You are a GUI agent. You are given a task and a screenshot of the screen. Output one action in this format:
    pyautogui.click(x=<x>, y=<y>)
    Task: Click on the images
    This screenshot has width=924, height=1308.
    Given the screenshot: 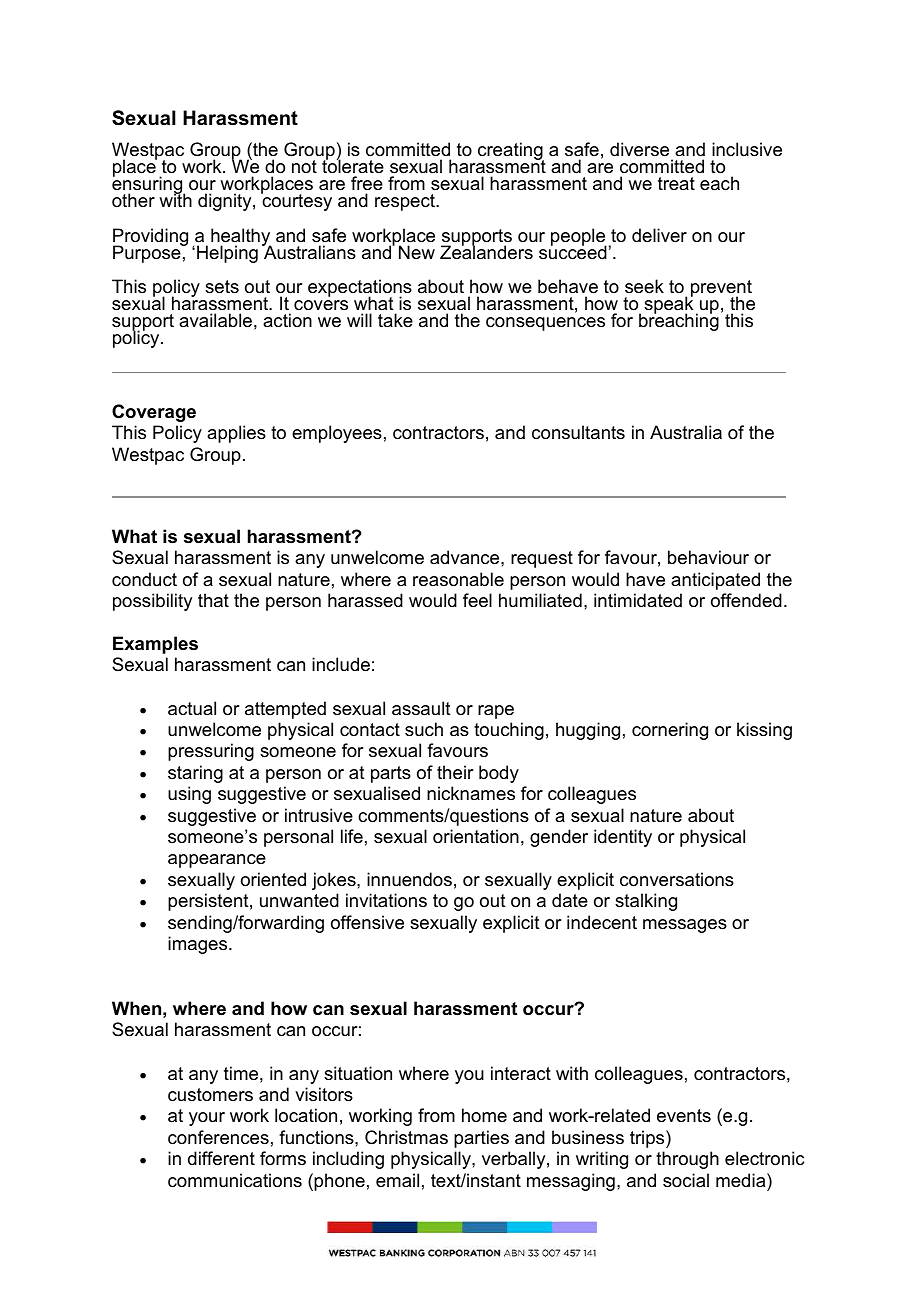 What is the action you would take?
    pyautogui.click(x=199, y=945)
